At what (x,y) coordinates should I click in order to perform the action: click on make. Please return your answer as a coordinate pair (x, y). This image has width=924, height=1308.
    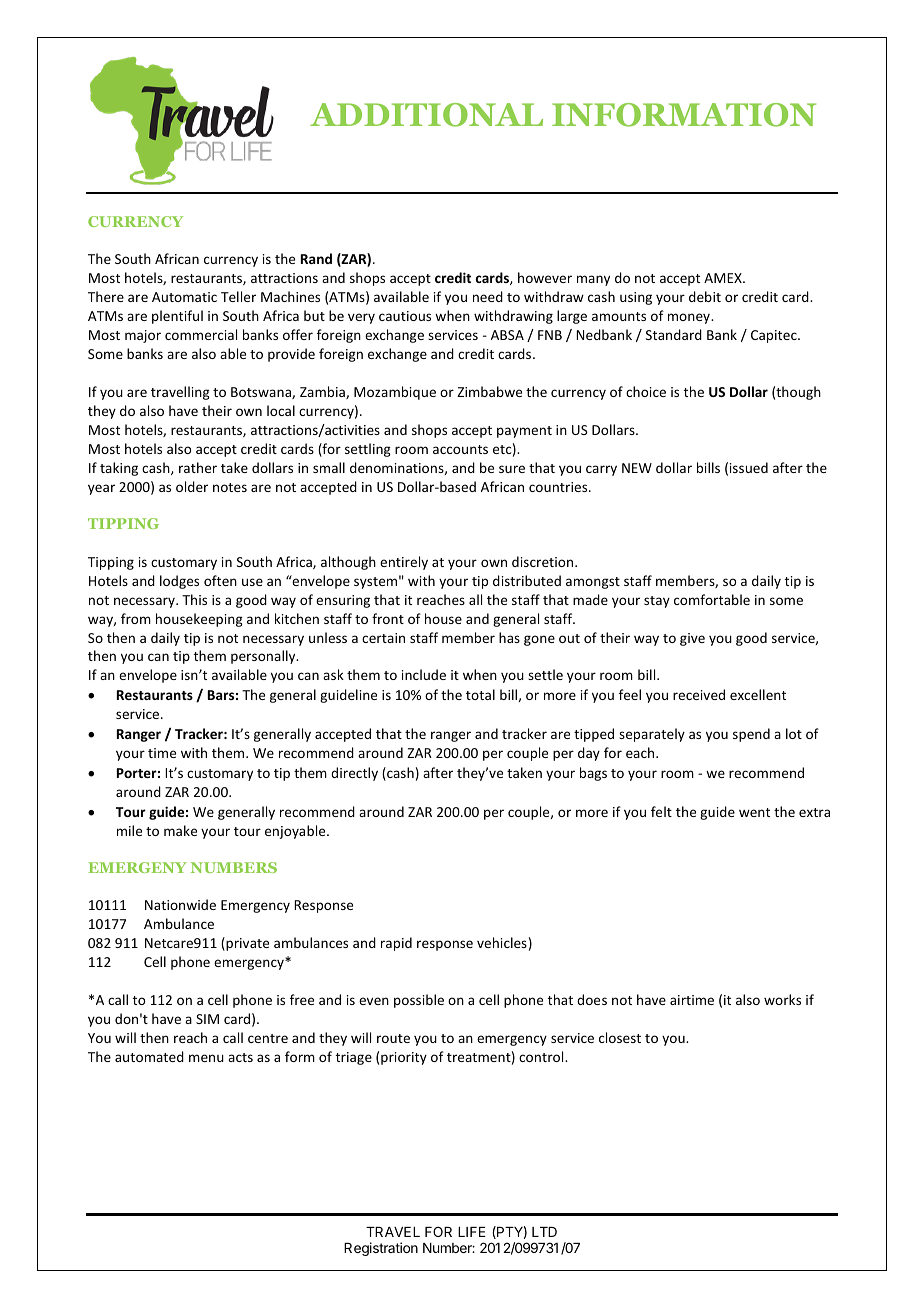
    Looking at the image, I should click on (180, 830).
